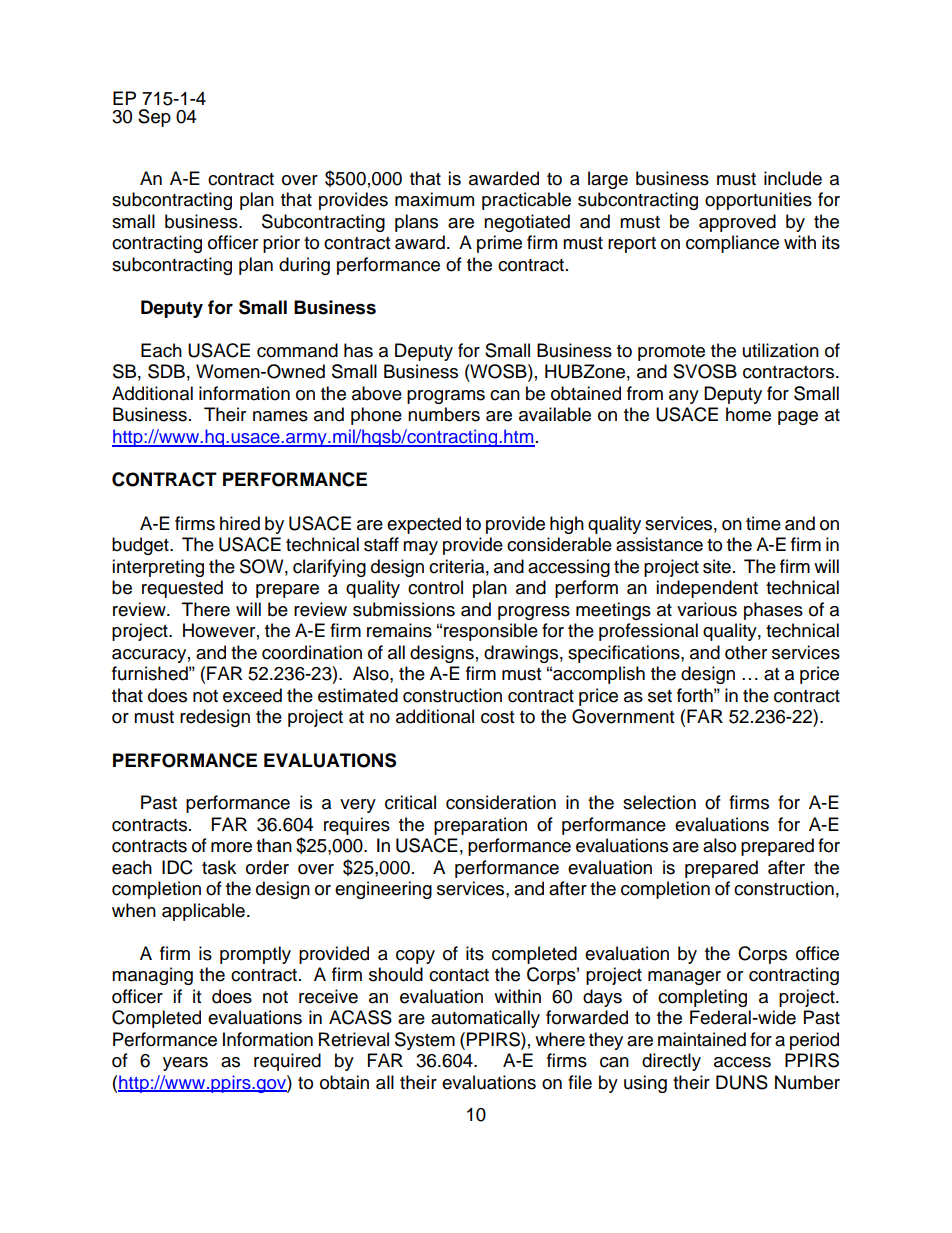 The image size is (952, 1233). What do you see at coordinates (435, 587) in the screenshot?
I see `control` at bounding box center [435, 587].
